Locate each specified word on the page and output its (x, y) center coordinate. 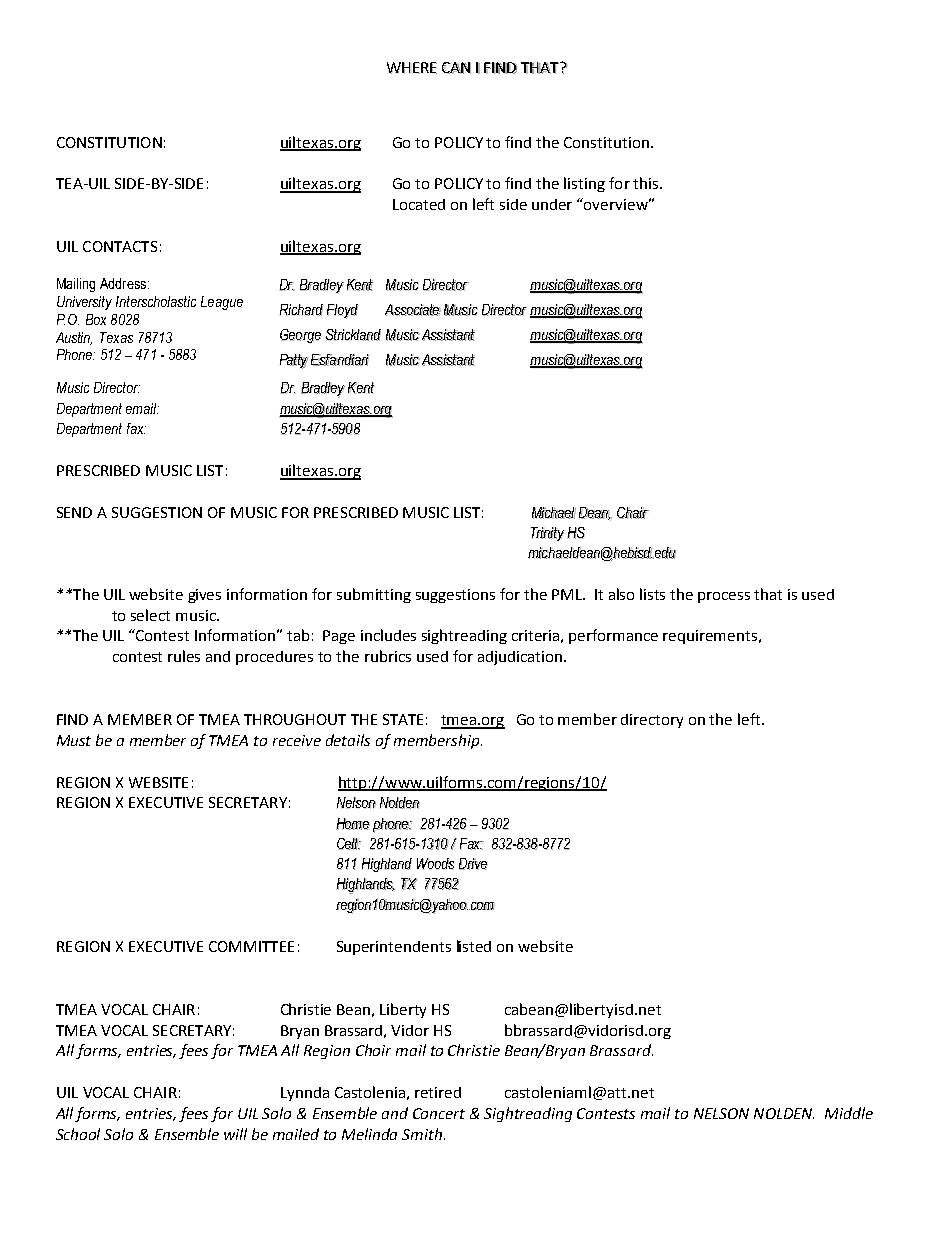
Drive (473, 864)
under (552, 204)
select (150, 615)
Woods (435, 864)
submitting (374, 595)
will (235, 1134)
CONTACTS (120, 246)
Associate (413, 310)
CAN (456, 68)
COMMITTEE (251, 946)
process (724, 597)
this (647, 183)
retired (438, 1092)
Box (96, 319)
